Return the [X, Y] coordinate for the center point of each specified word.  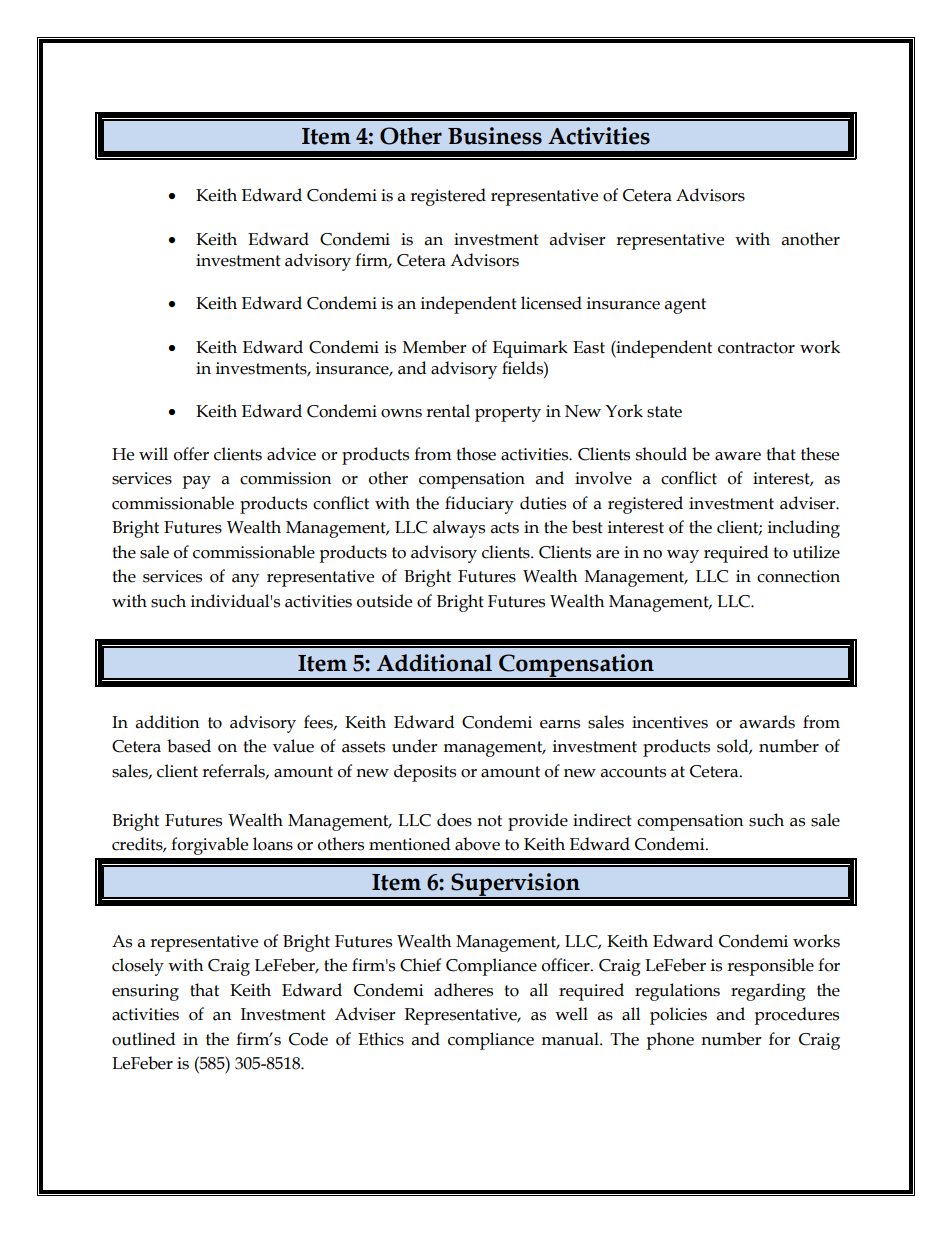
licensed [551, 303]
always [459, 529]
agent [685, 306]
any [245, 580]
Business [495, 136]
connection [798, 576]
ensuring [145, 992]
